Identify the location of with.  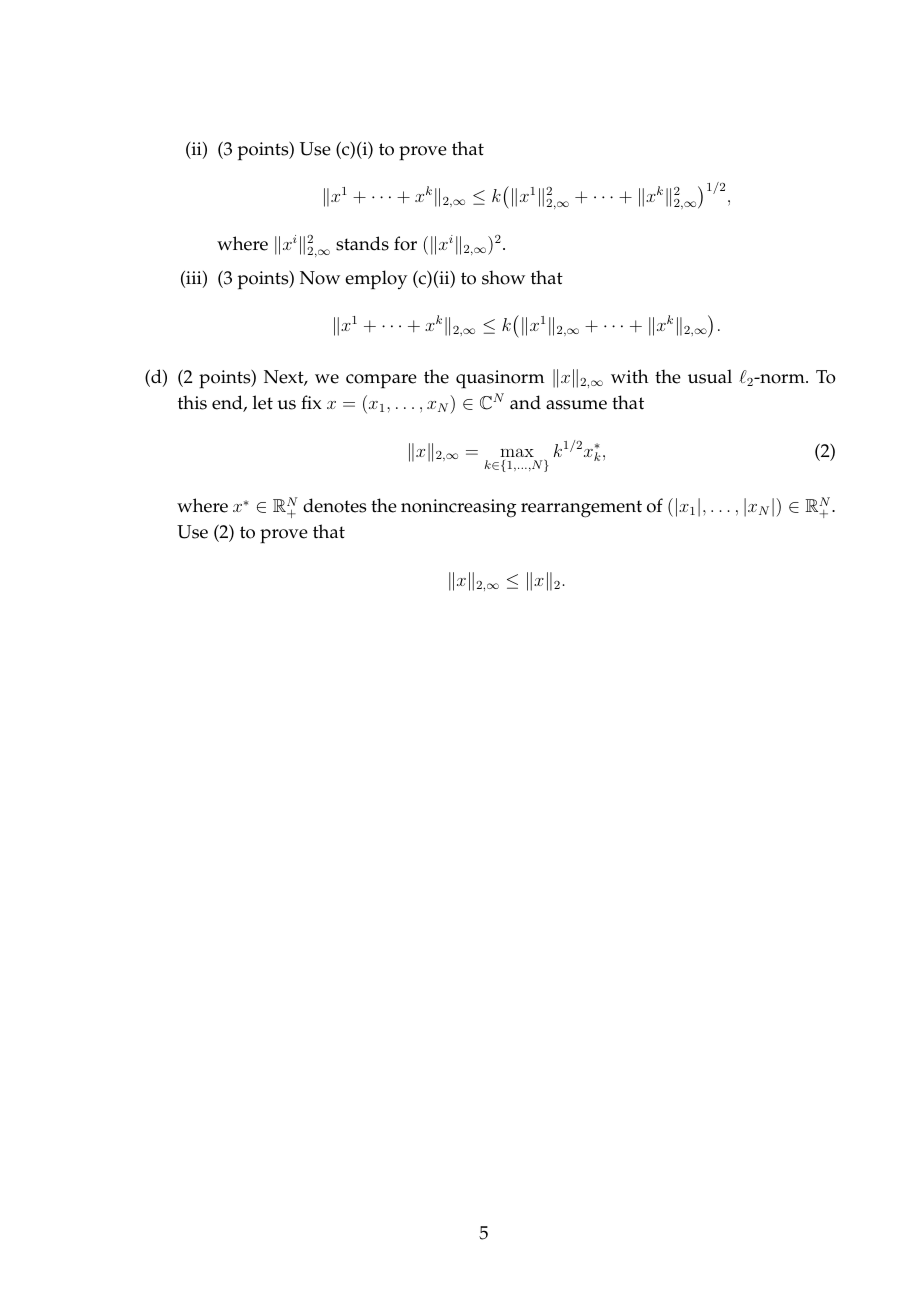
(629, 376).
